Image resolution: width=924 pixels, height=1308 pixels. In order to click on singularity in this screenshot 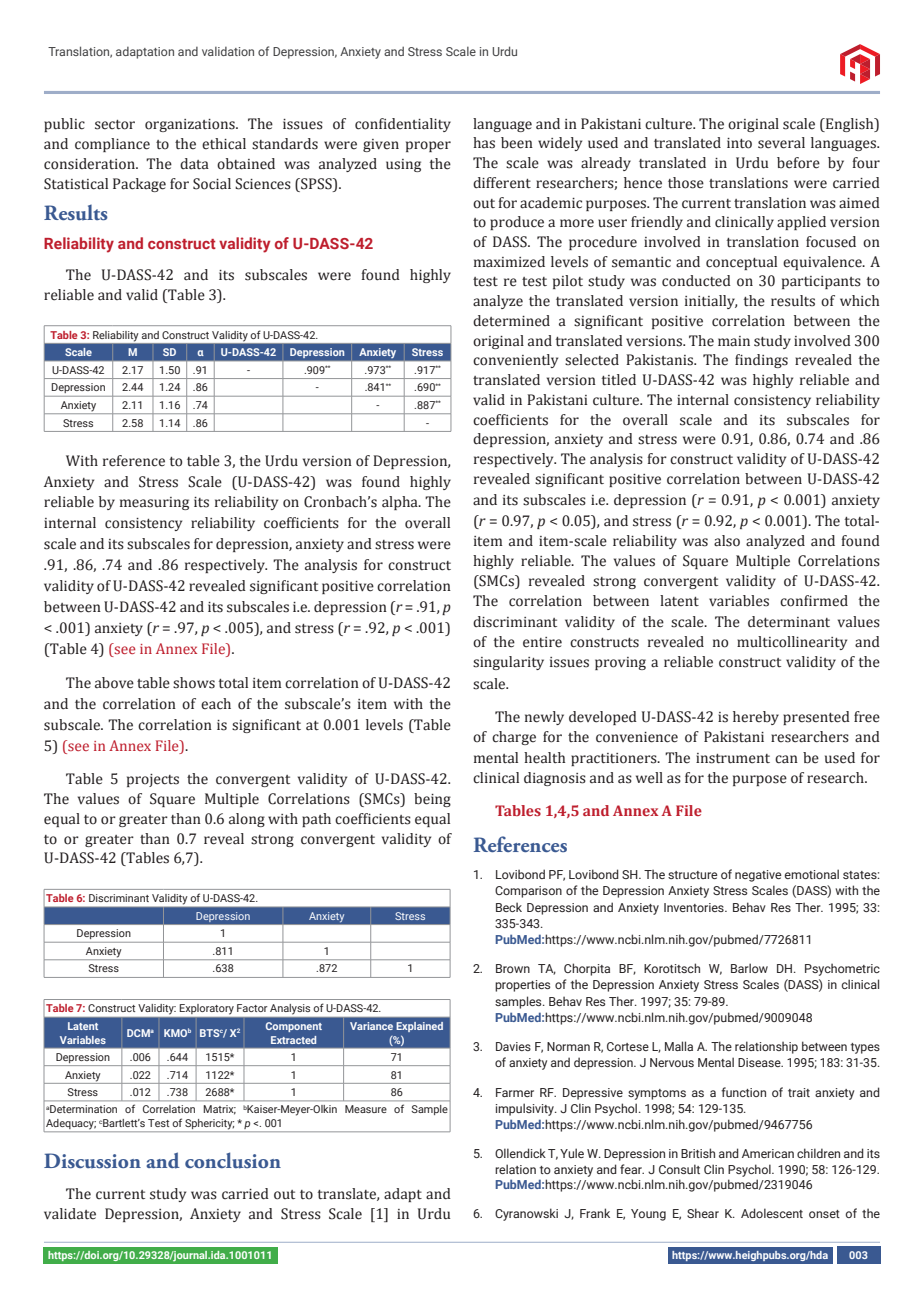, I will do `click(508, 663)`.
